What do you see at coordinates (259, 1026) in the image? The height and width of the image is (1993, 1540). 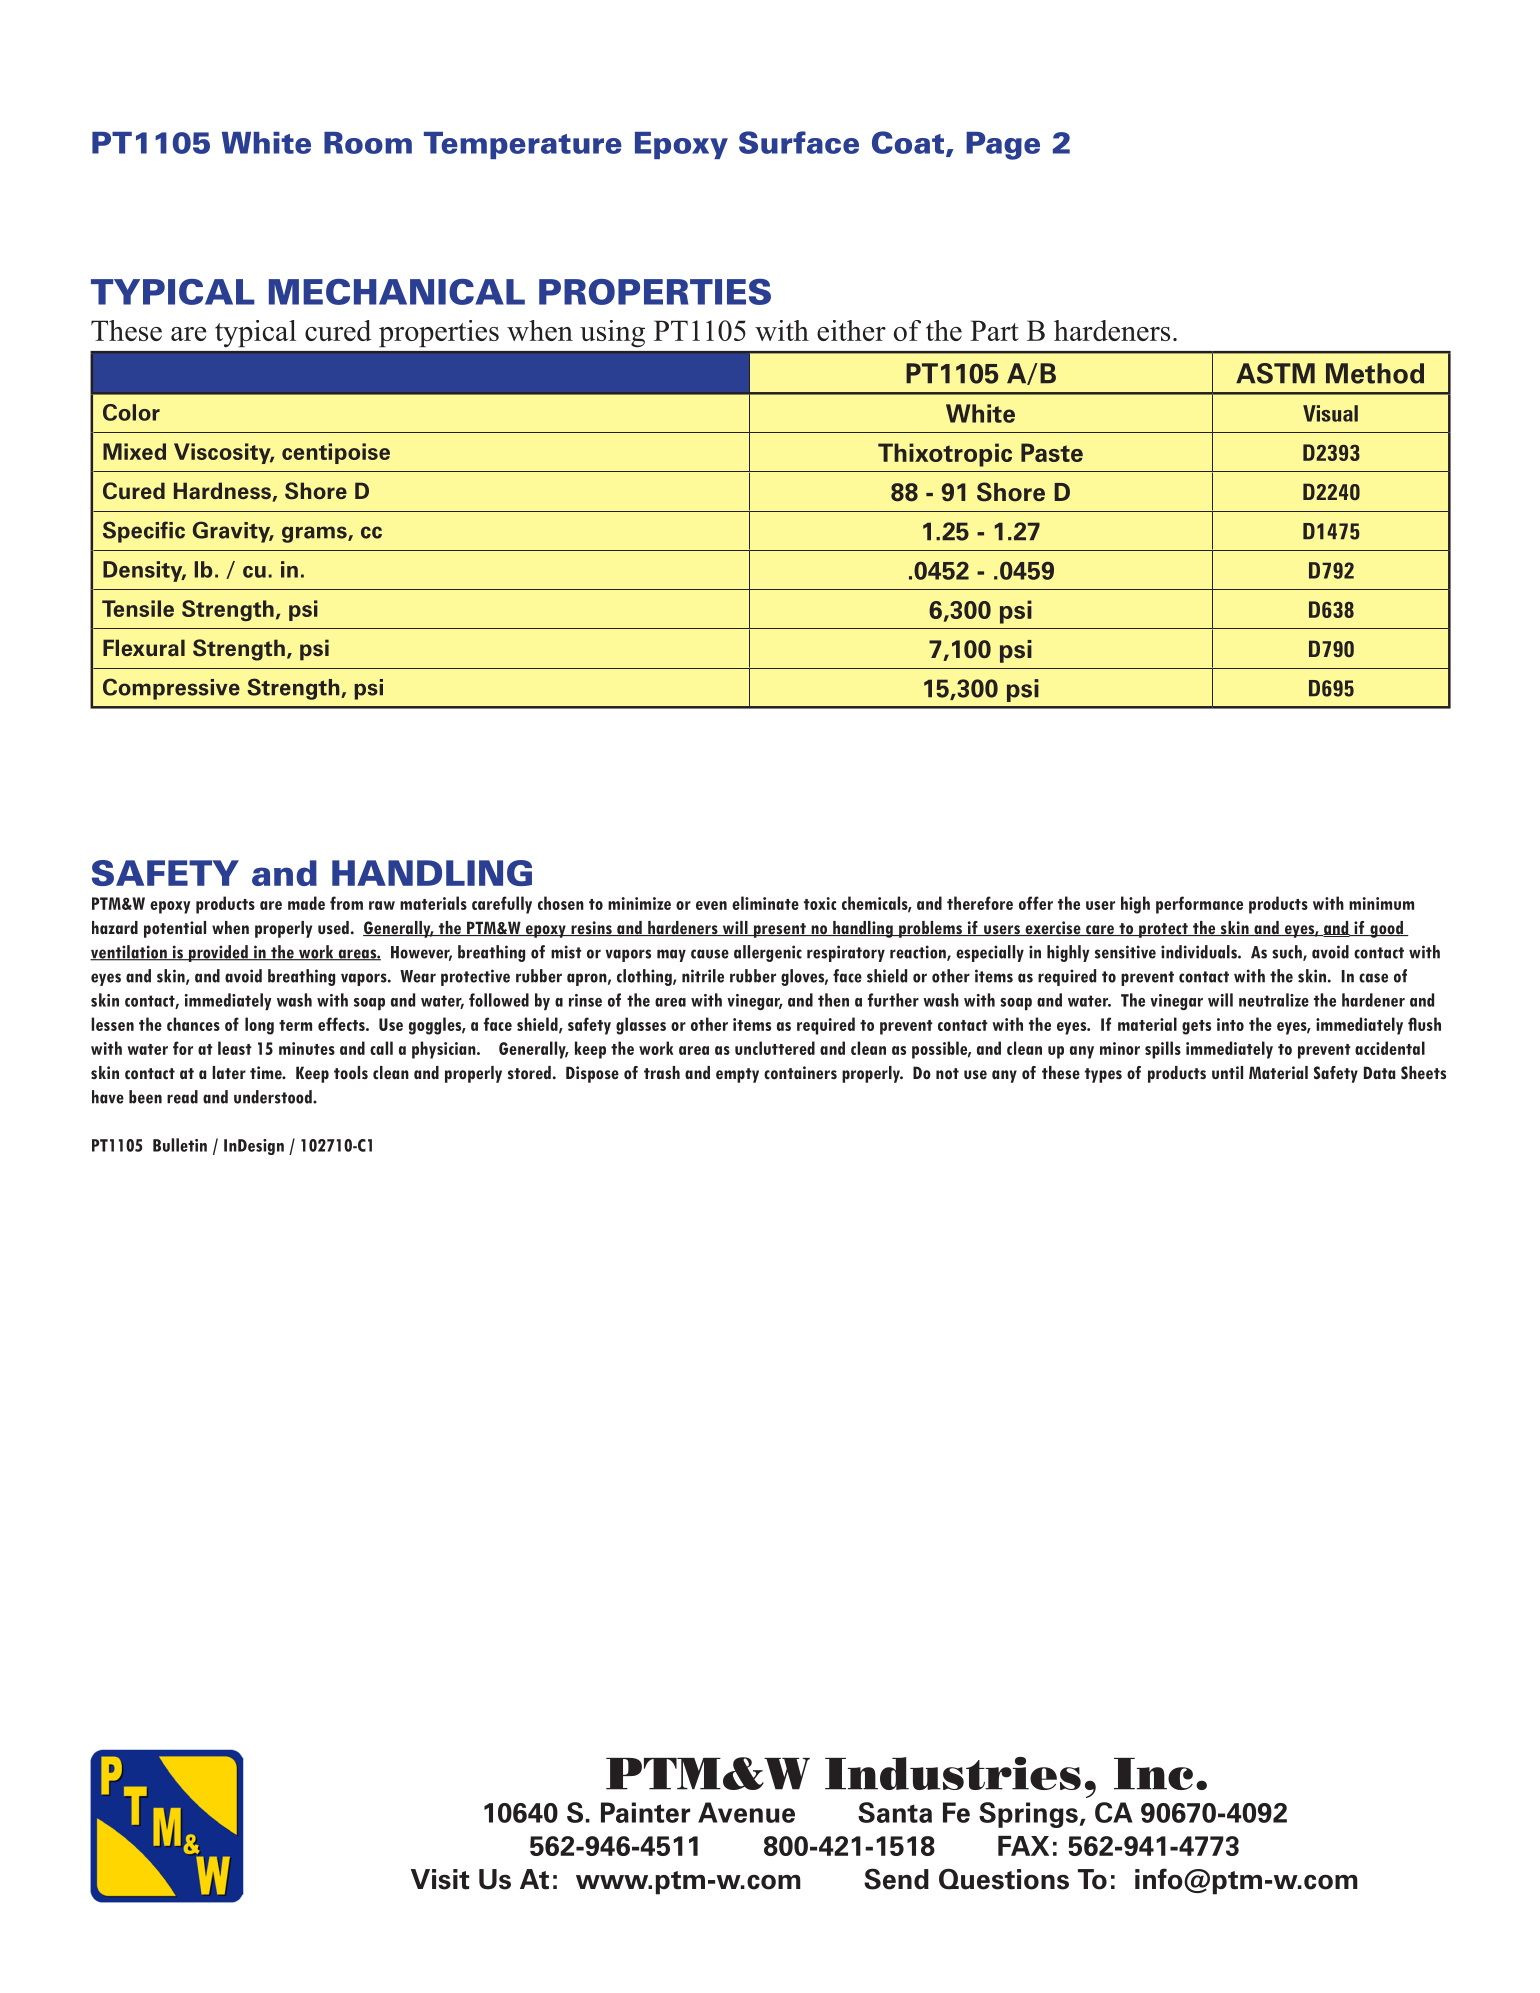 I see `long` at bounding box center [259, 1026].
